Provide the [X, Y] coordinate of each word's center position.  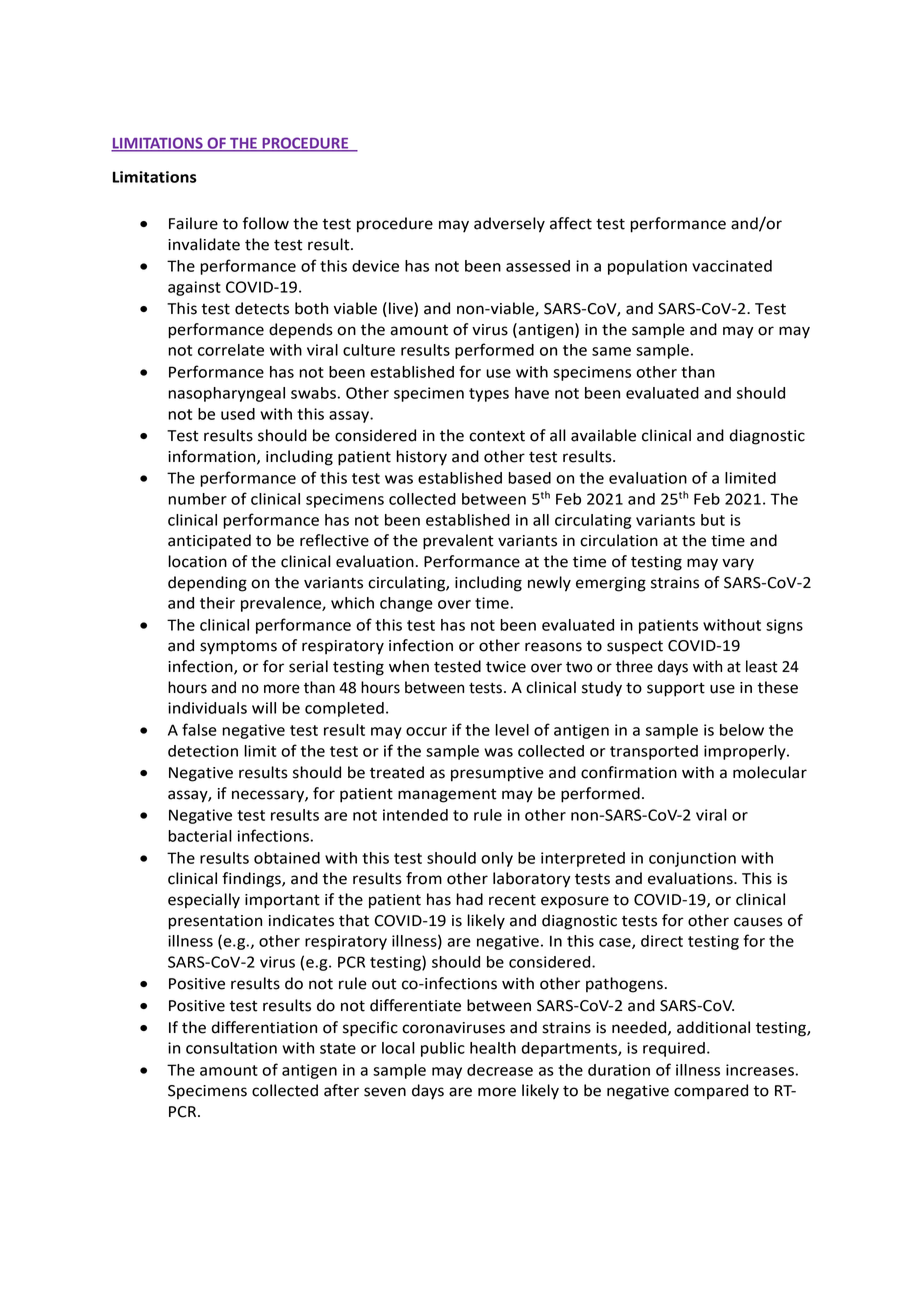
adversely [509, 225]
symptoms [238, 648]
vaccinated [732, 266]
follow [266, 223]
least [762, 666]
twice [506, 667]
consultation [231, 1048]
